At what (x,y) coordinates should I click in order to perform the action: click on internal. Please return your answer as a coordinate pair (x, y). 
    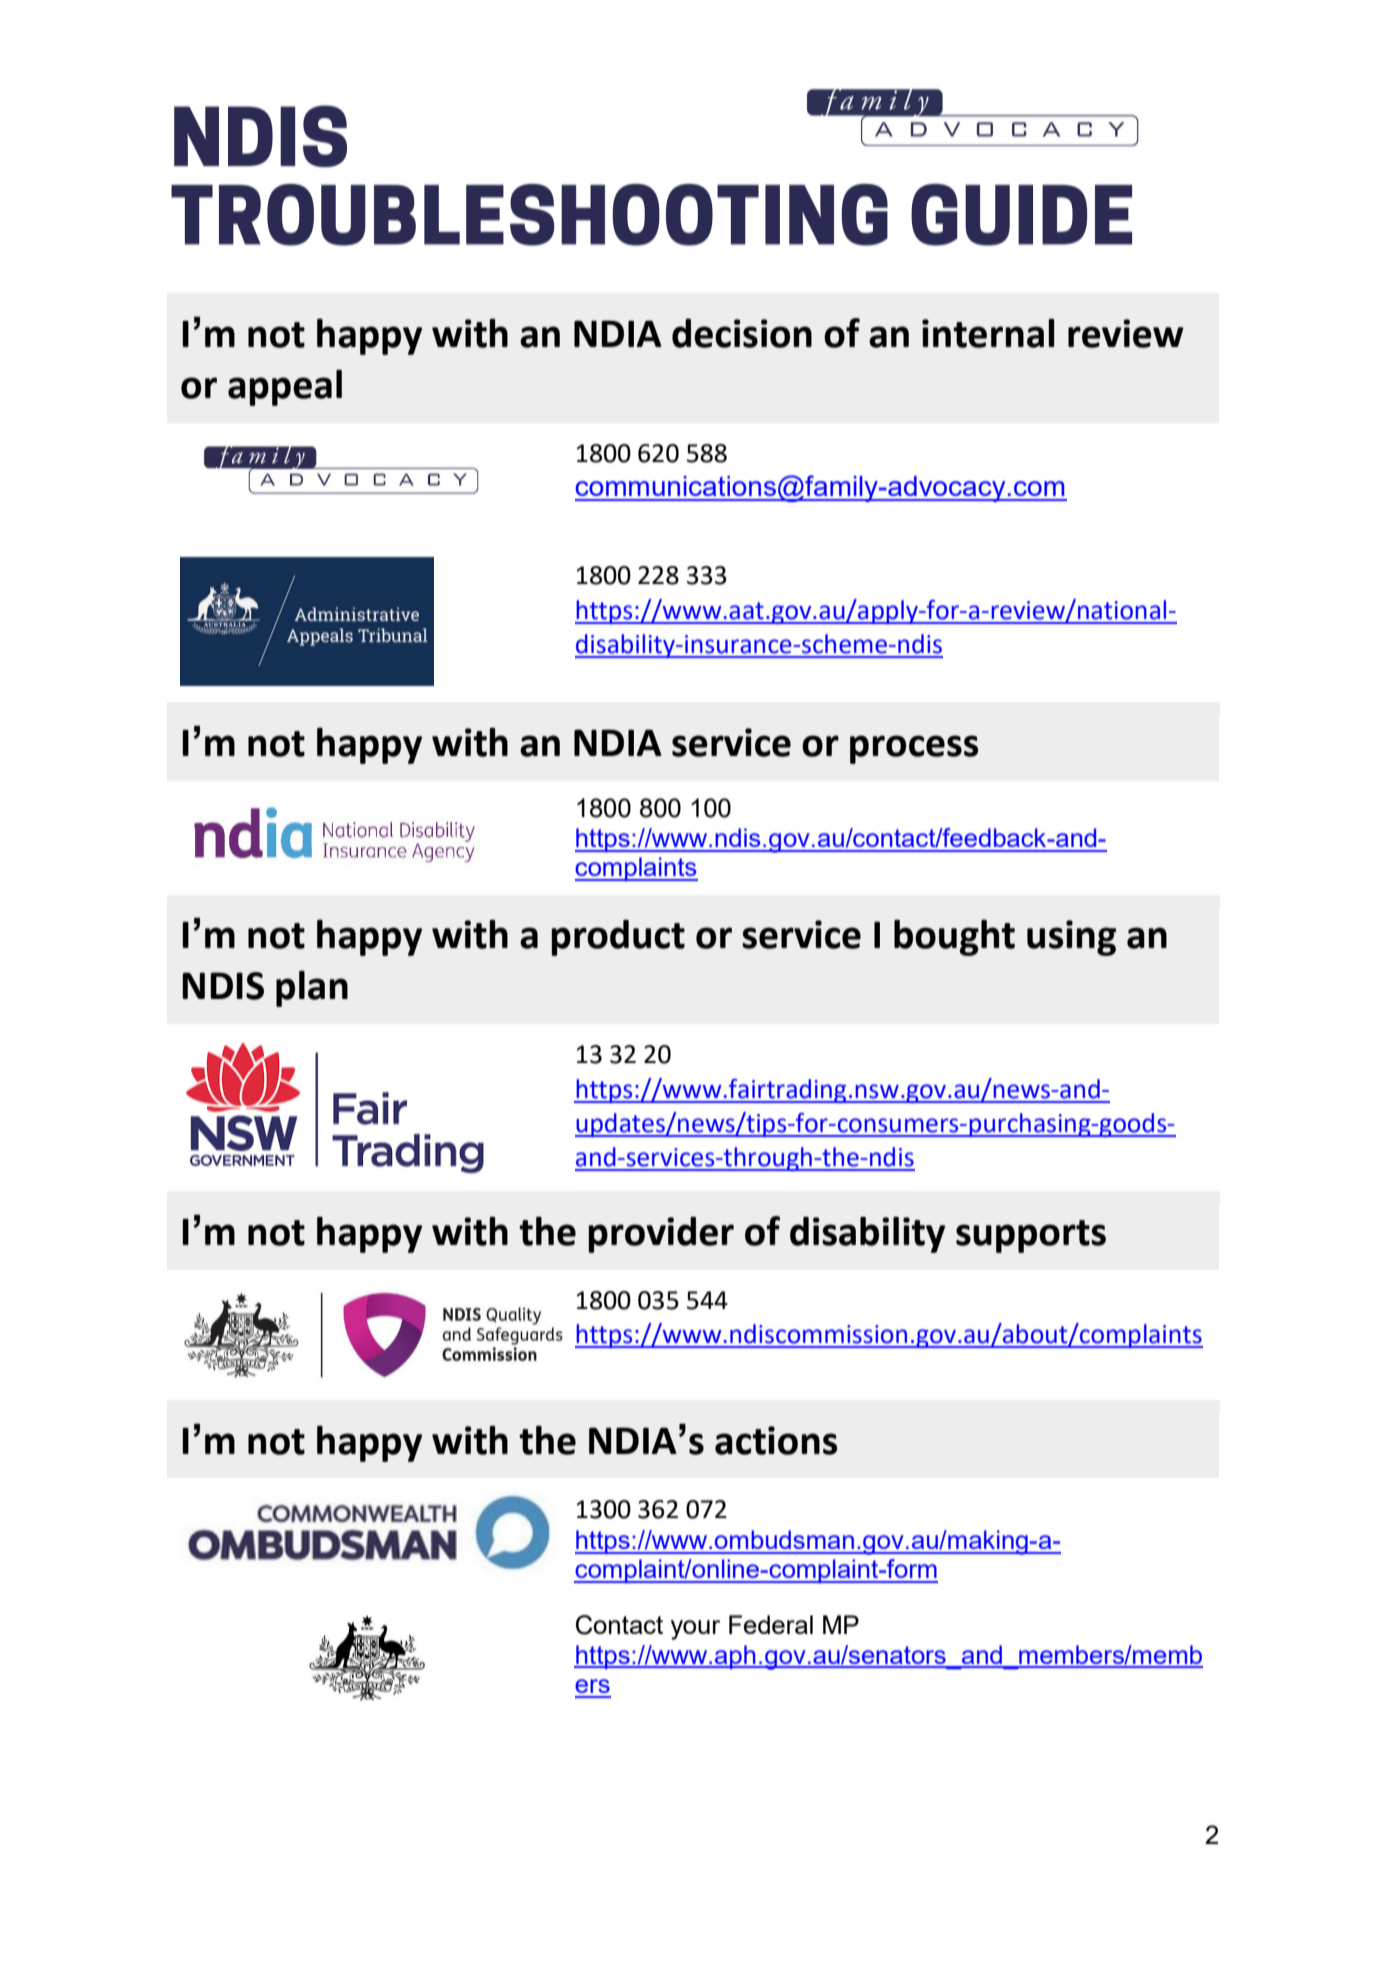
    Looking at the image, I should click on (988, 333).
